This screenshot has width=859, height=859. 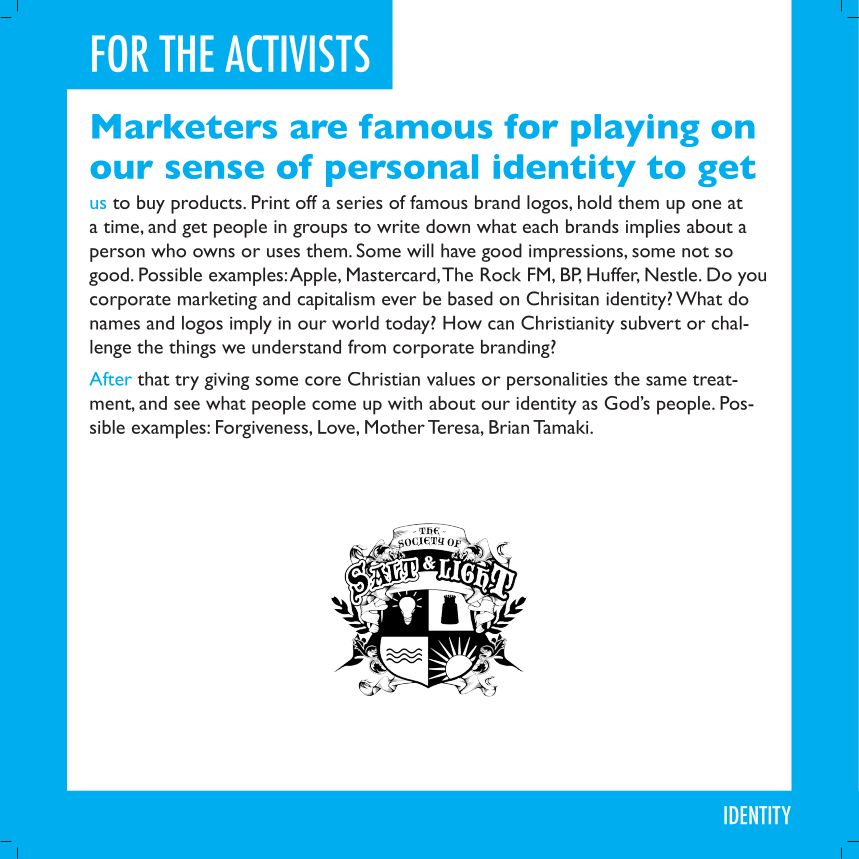 What do you see at coordinates (635, 130) in the screenshot?
I see `playing` at bounding box center [635, 130].
